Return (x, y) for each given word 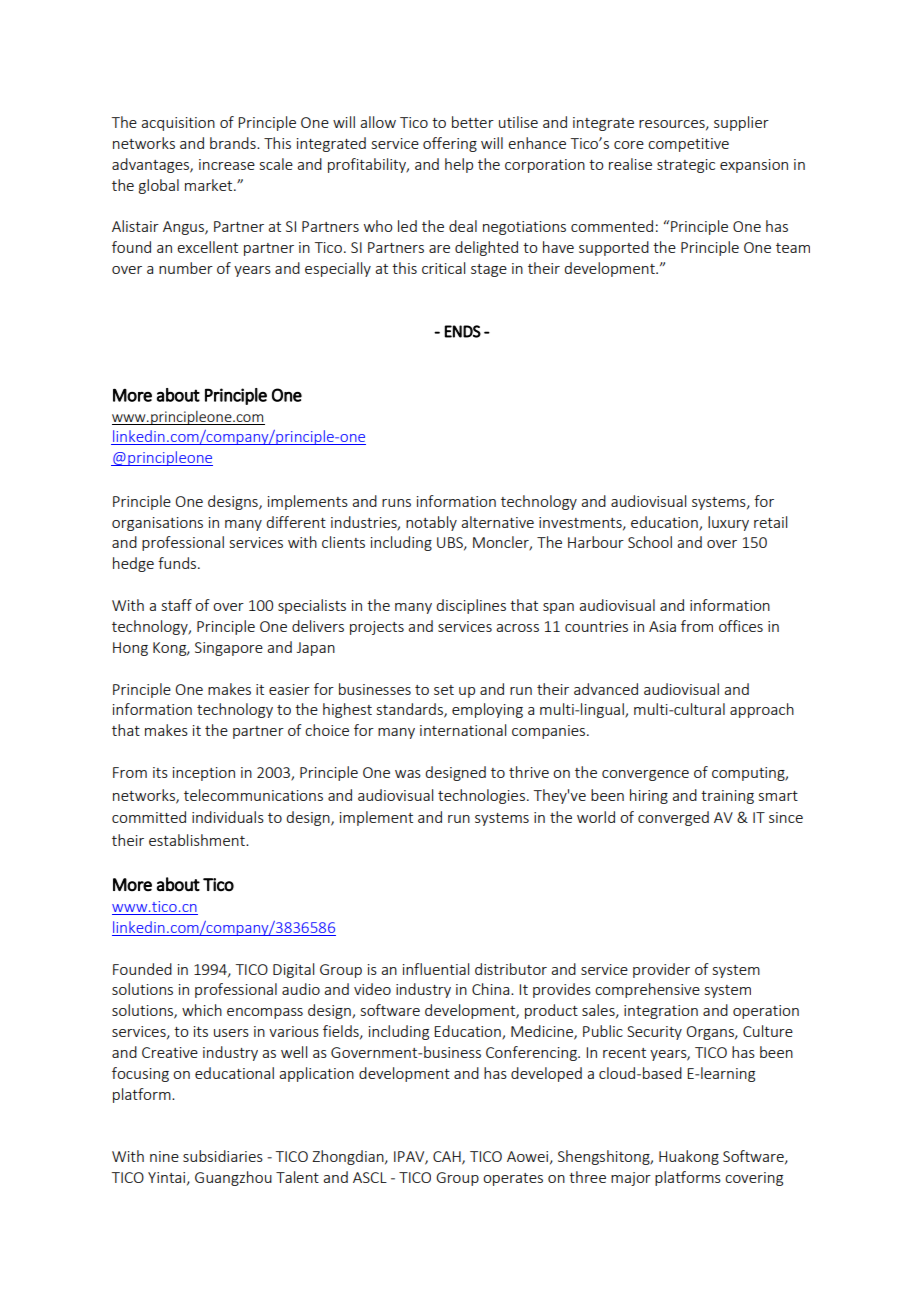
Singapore (229, 649)
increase (227, 164)
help (459, 165)
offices (741, 626)
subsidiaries (223, 1156)
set (444, 690)
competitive (688, 145)
